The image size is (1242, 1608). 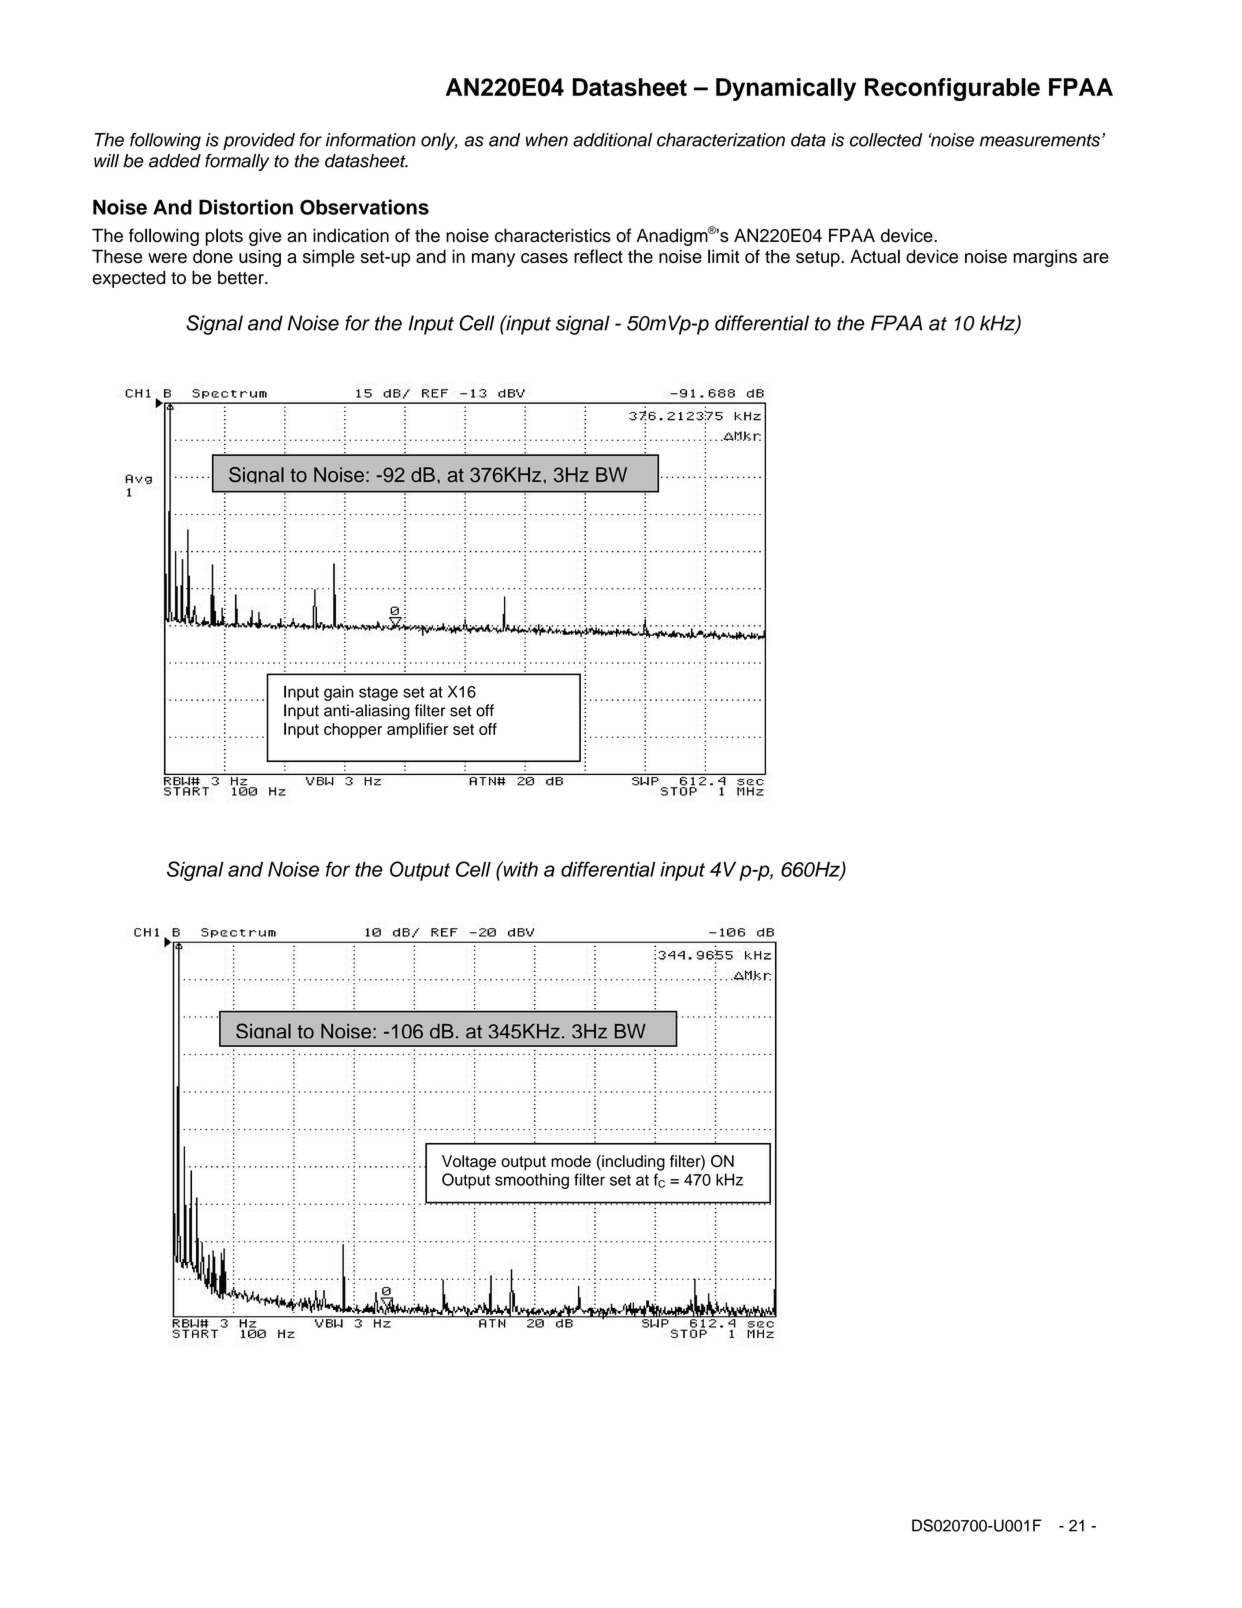 I want to click on margins, so click(x=1045, y=258).
